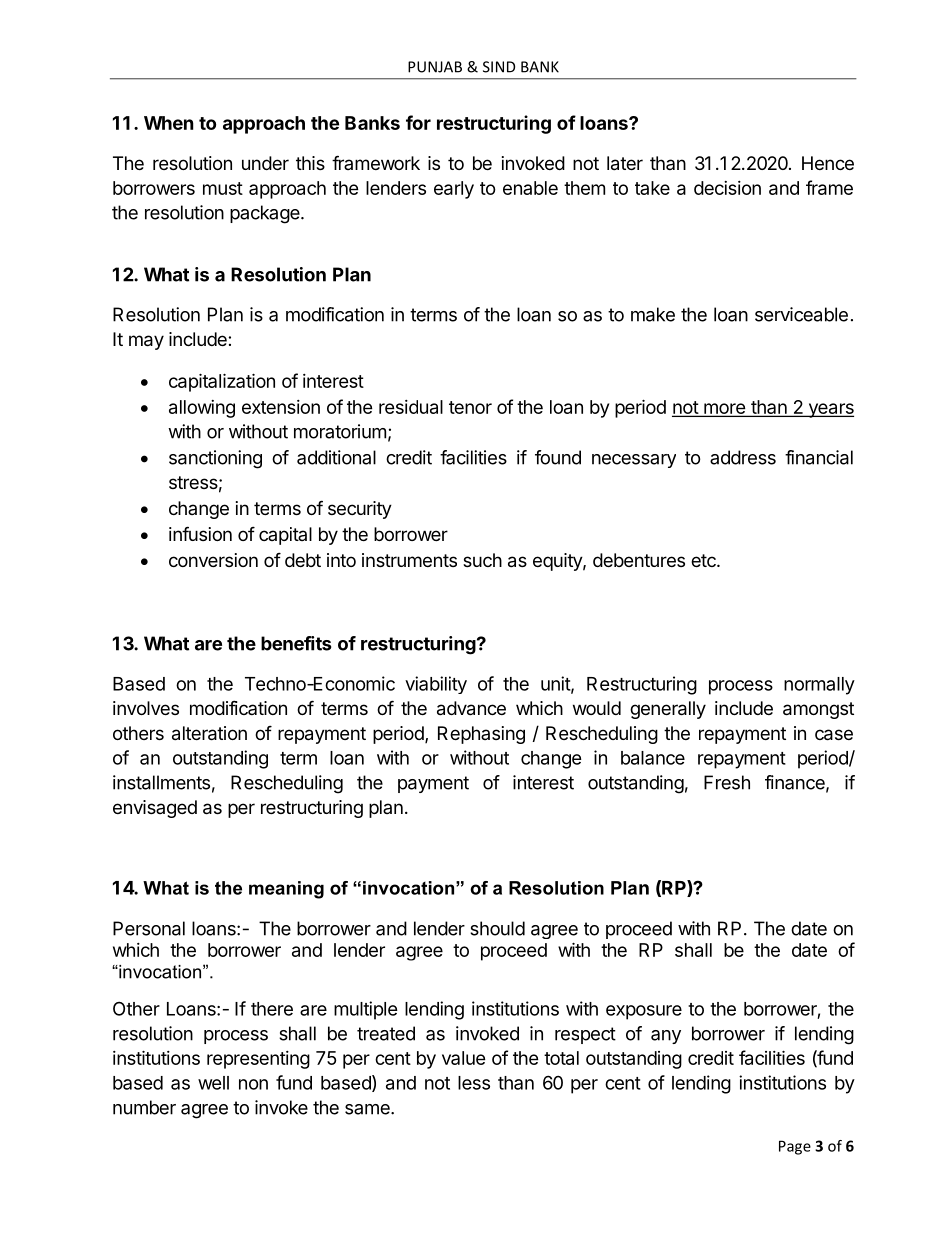 Image resolution: width=952 pixels, height=1233 pixels. Describe the element at coordinates (209, 733) in the screenshot. I see `alteration` at that location.
